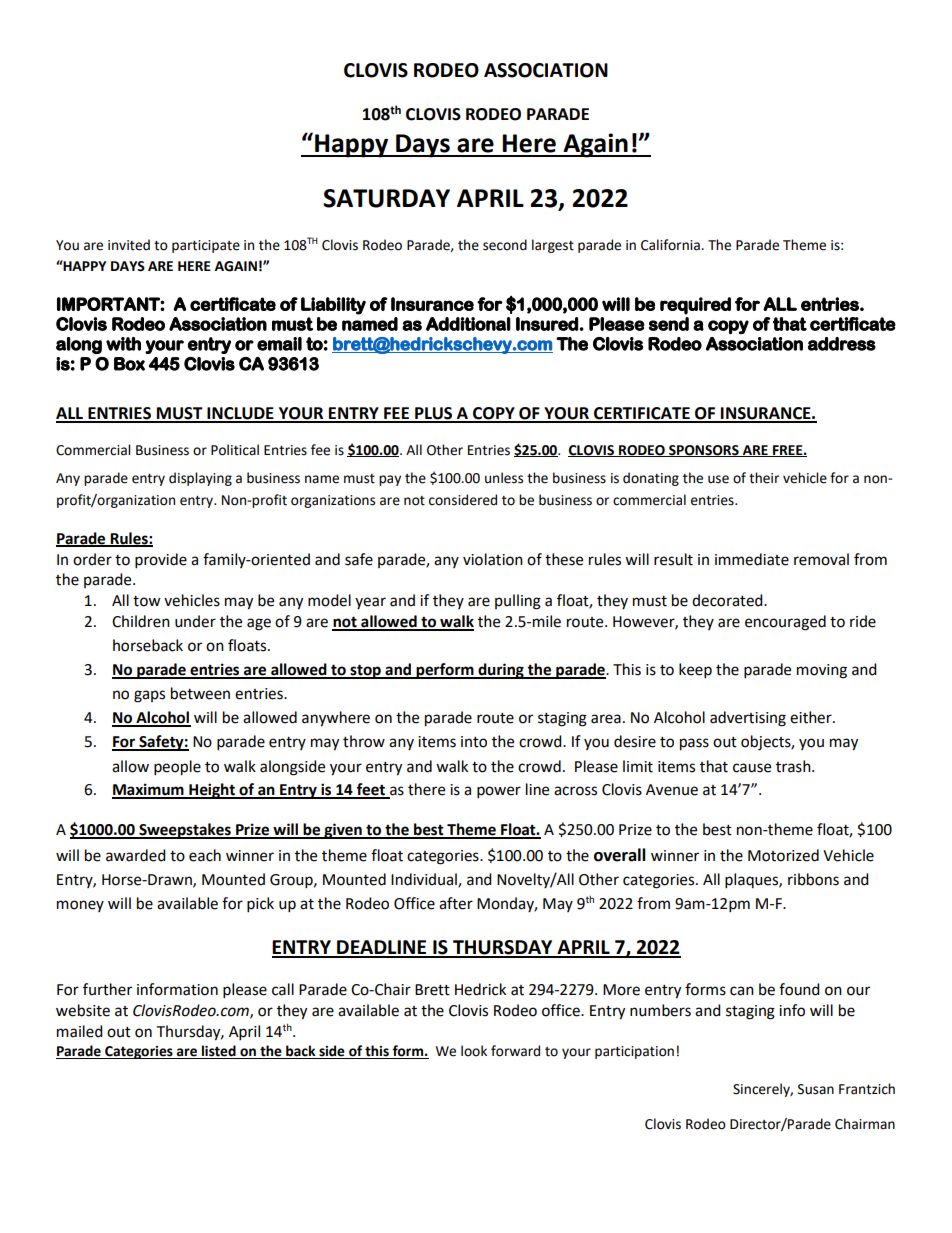  Describe the element at coordinates (783, 855) in the page. I see `Motorized` at that location.
